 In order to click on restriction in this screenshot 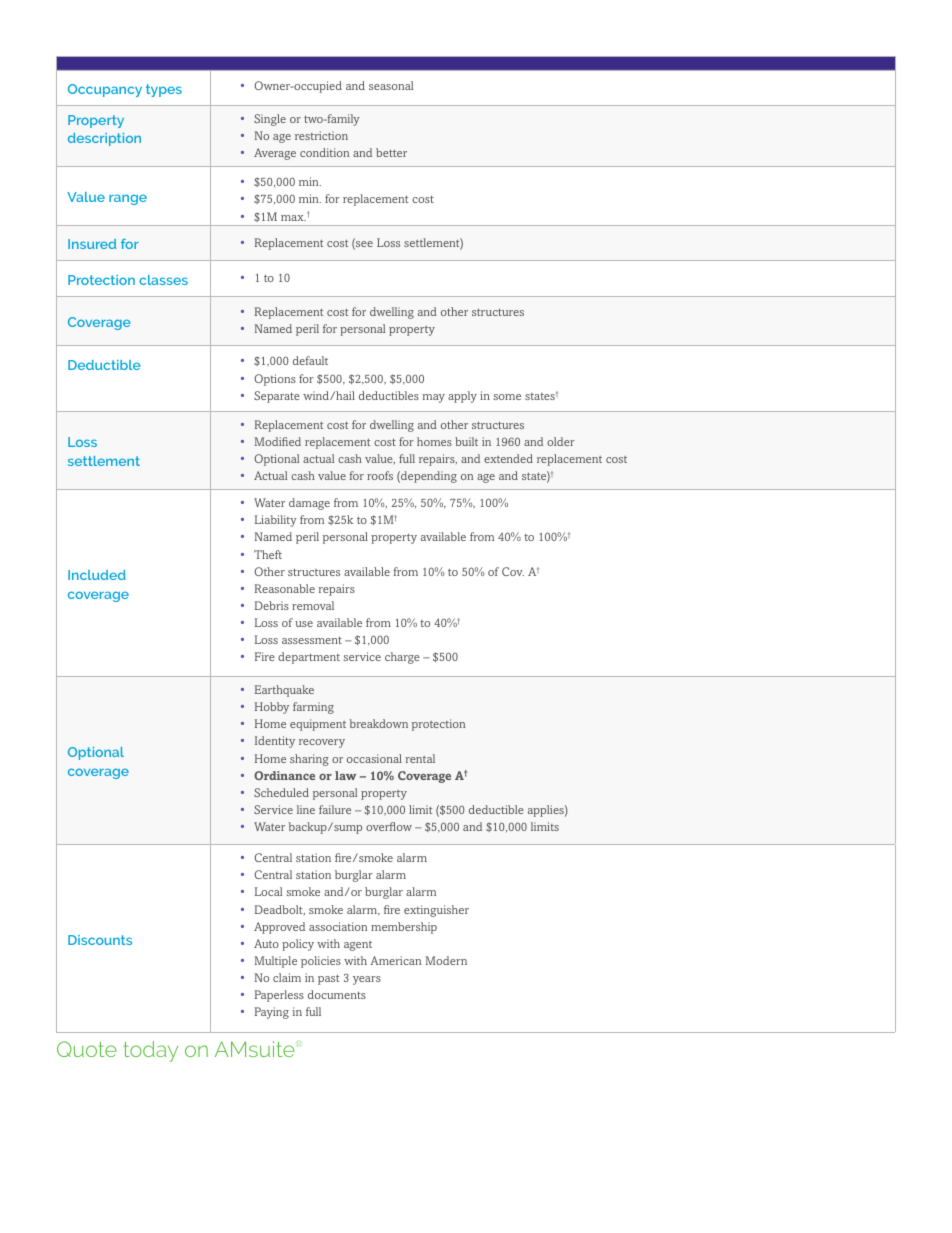, I will do `click(321, 135)`.
